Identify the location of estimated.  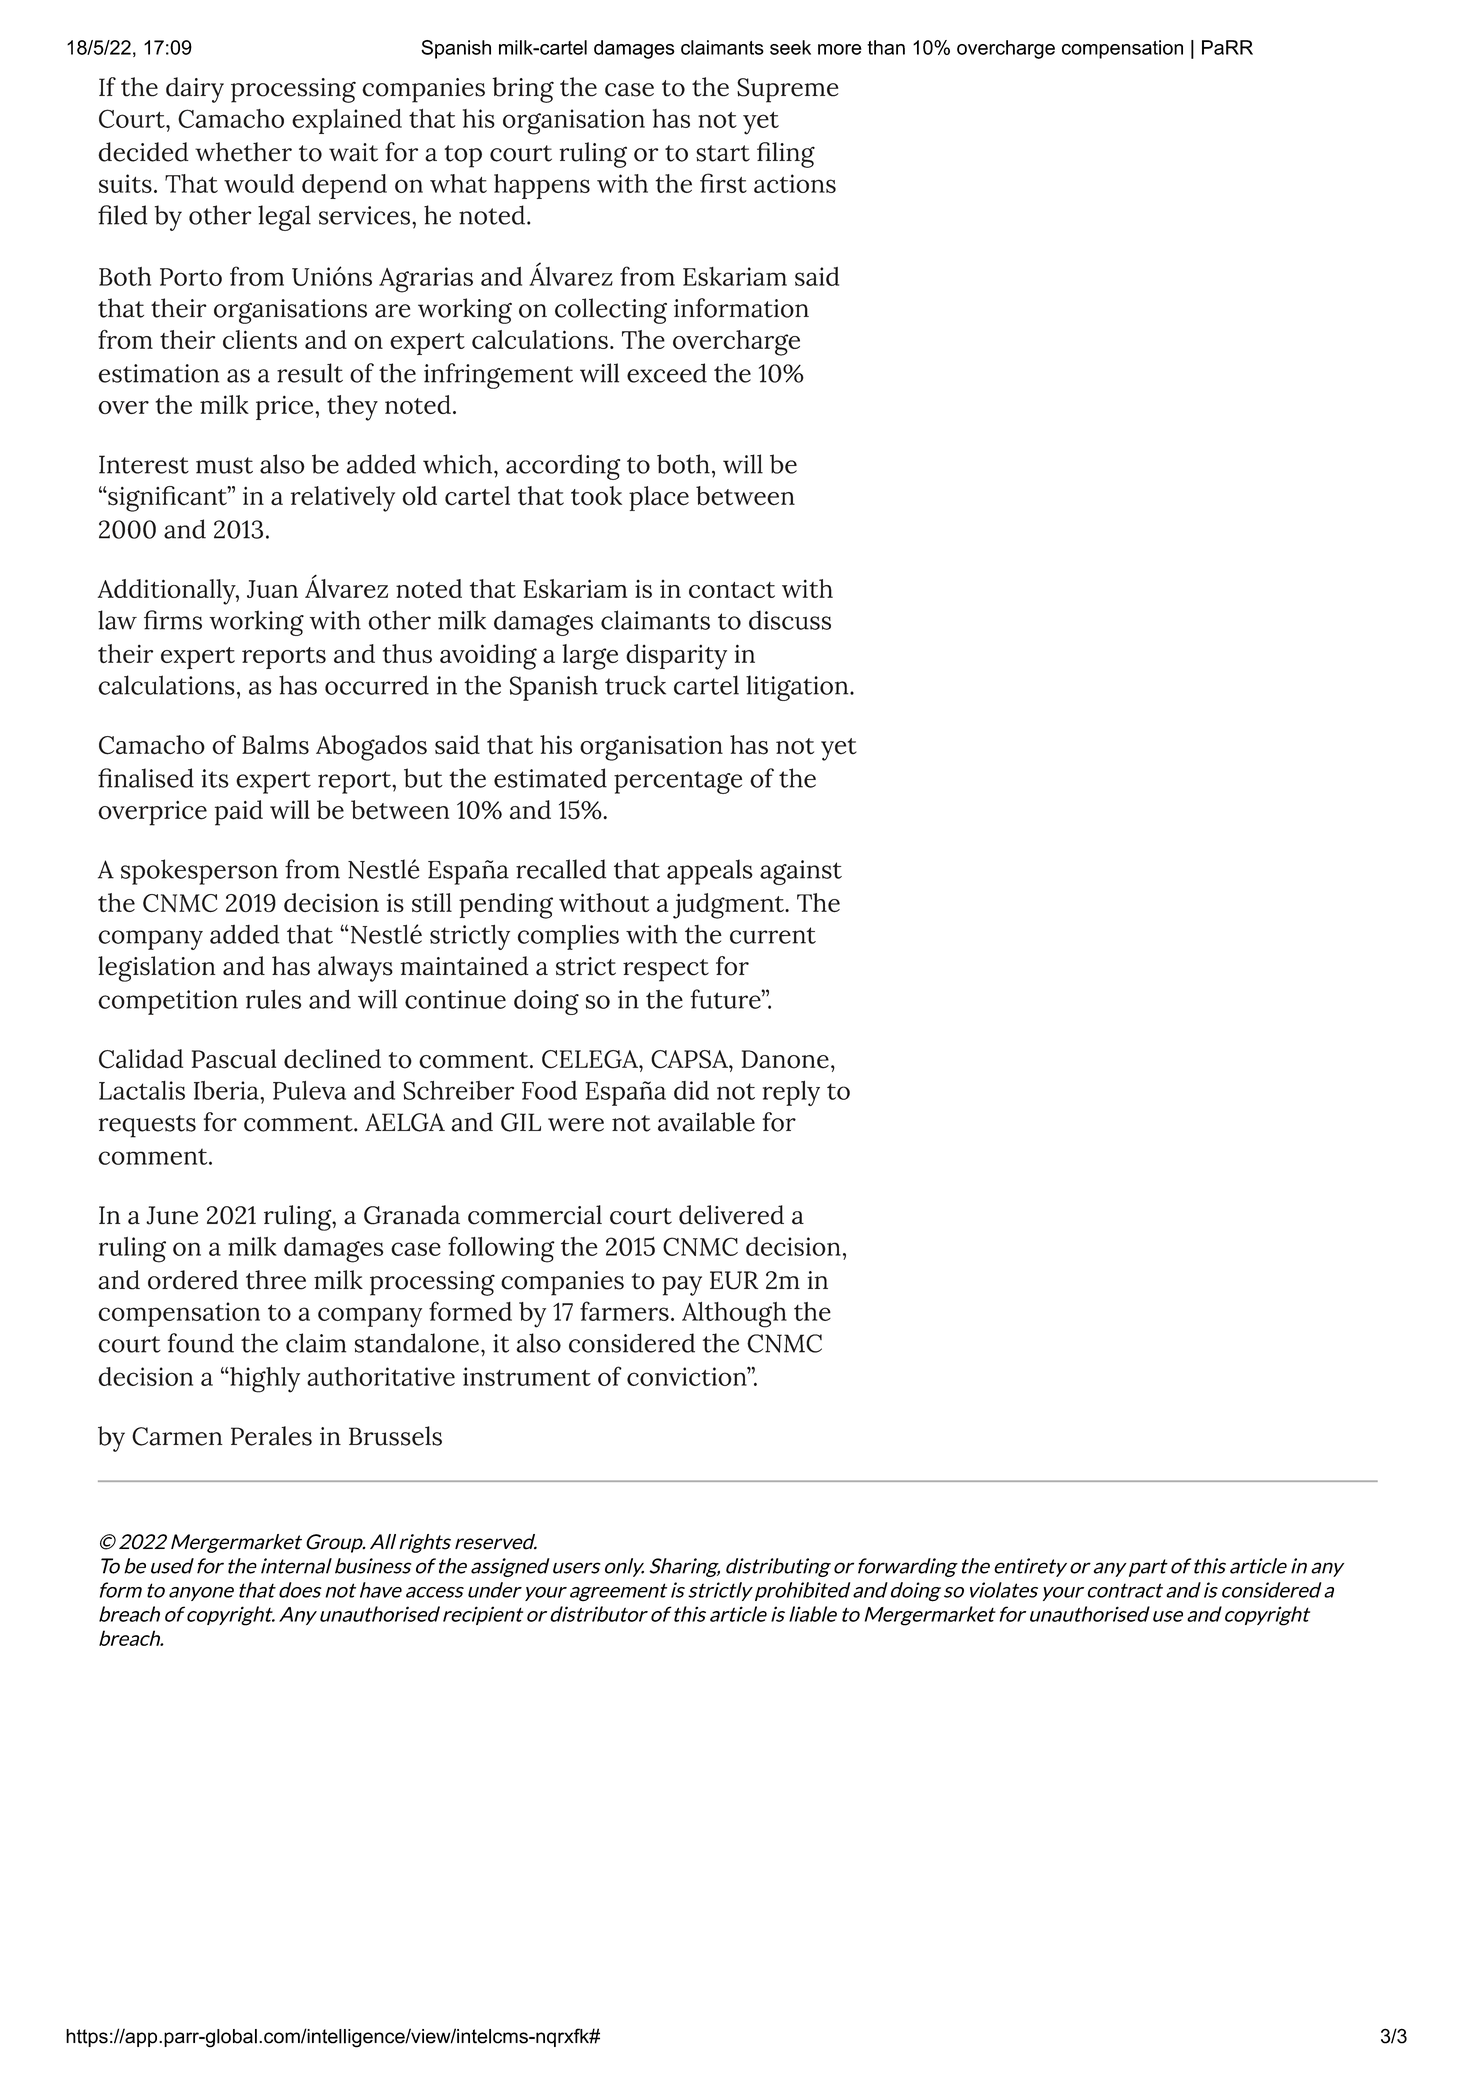
(550, 778).
